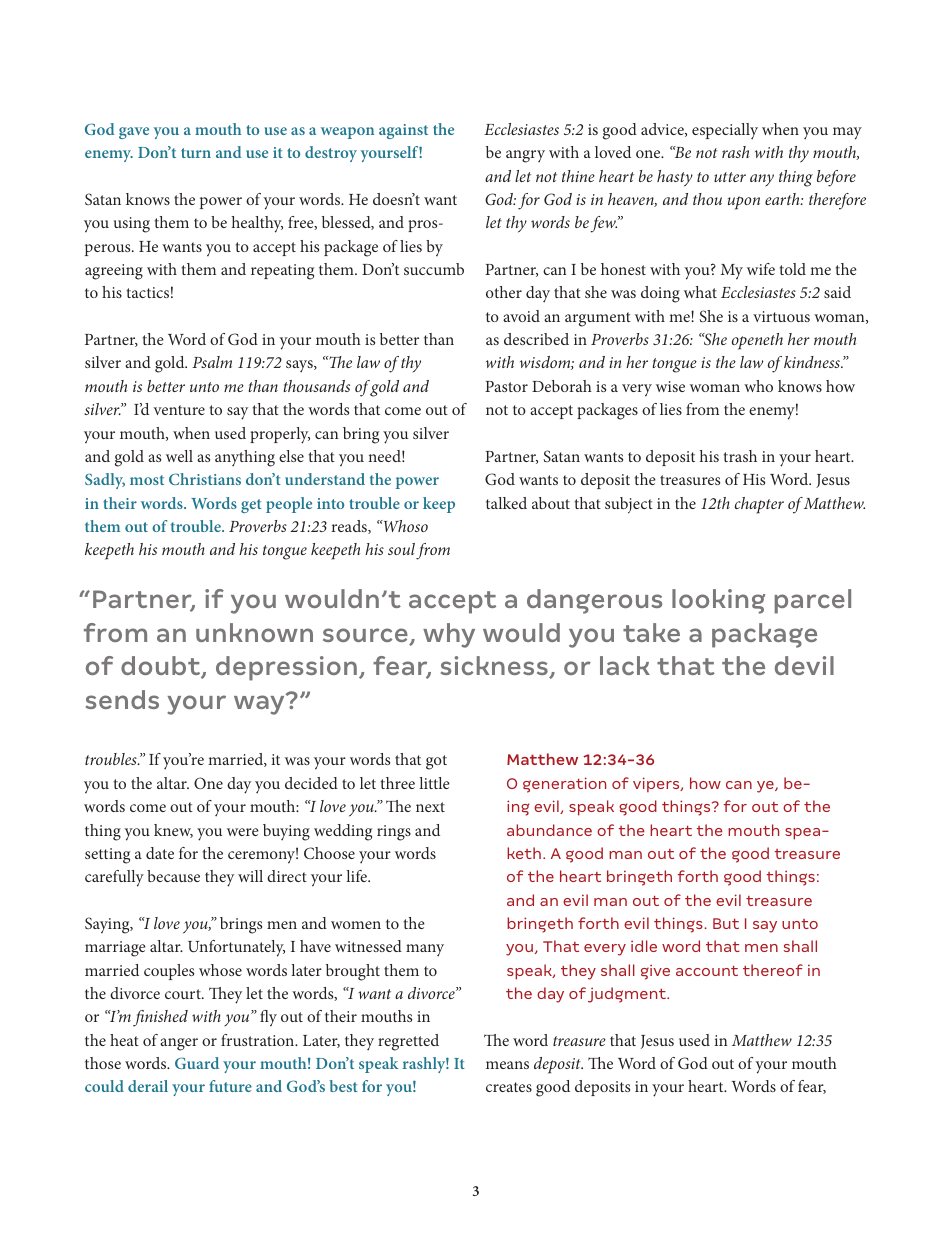  Describe the element at coordinates (507, 1065) in the document. I see `means` at that location.
